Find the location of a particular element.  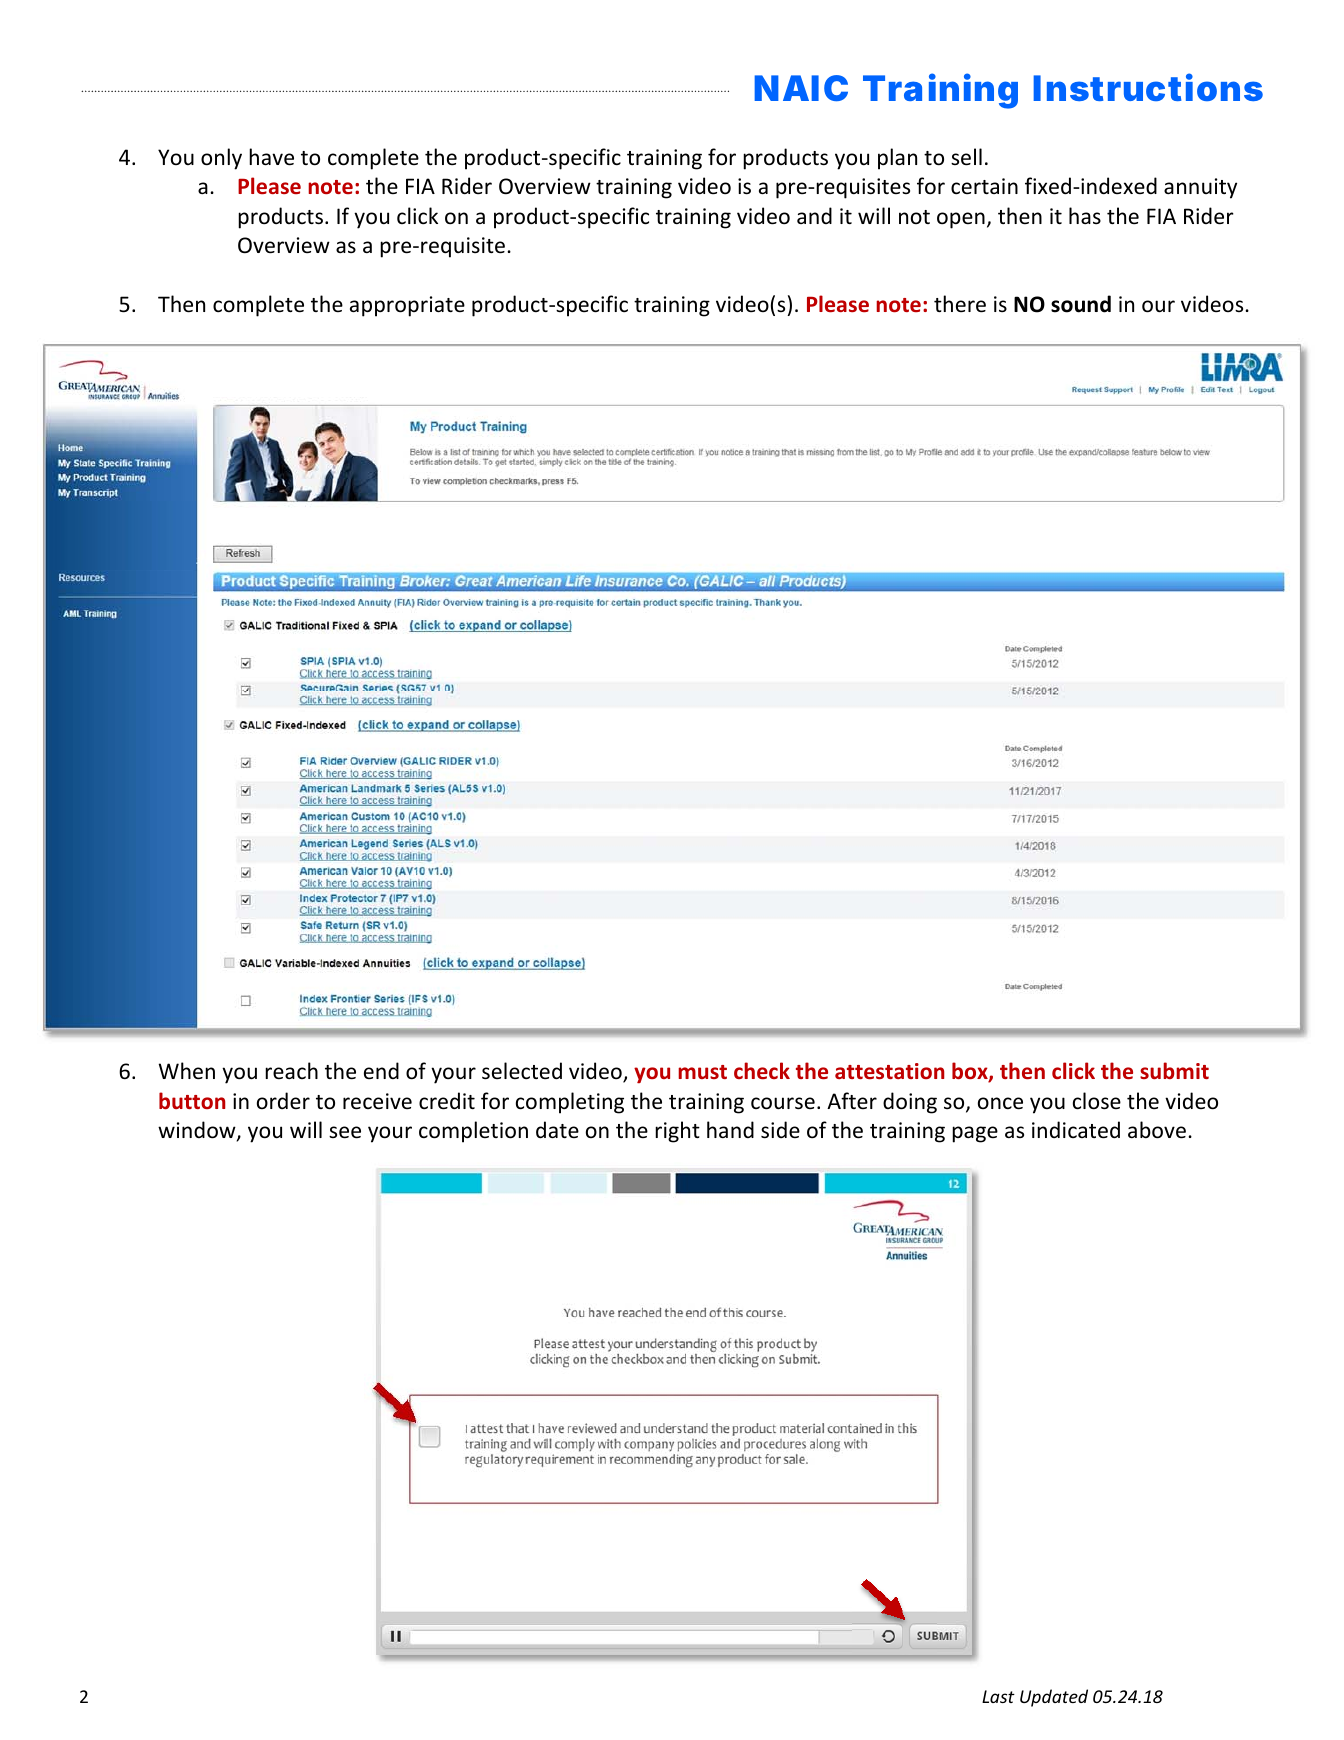

have is located at coordinates (271, 157).
